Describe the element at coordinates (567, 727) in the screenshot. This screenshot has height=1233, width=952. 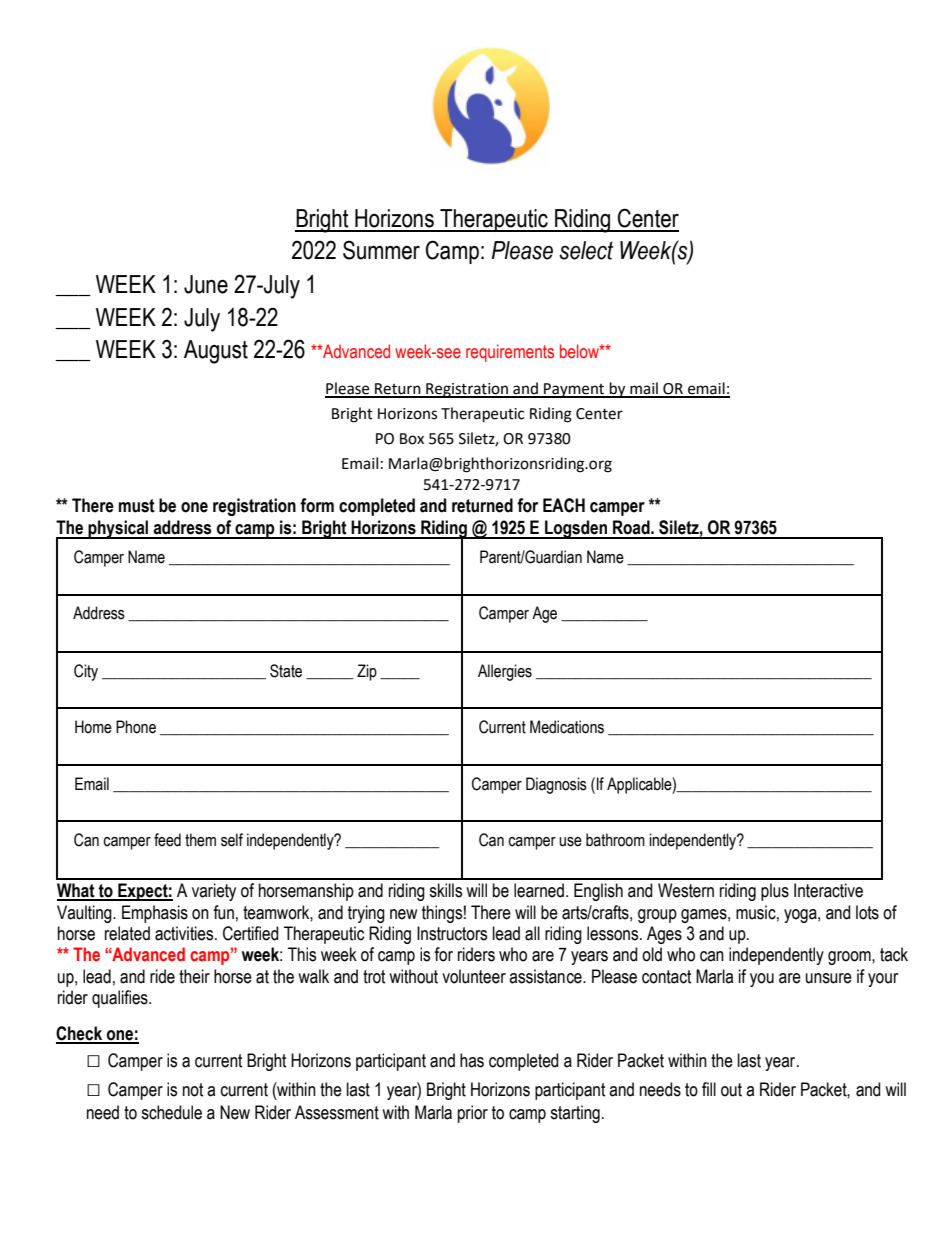
I see `Medications` at that location.
